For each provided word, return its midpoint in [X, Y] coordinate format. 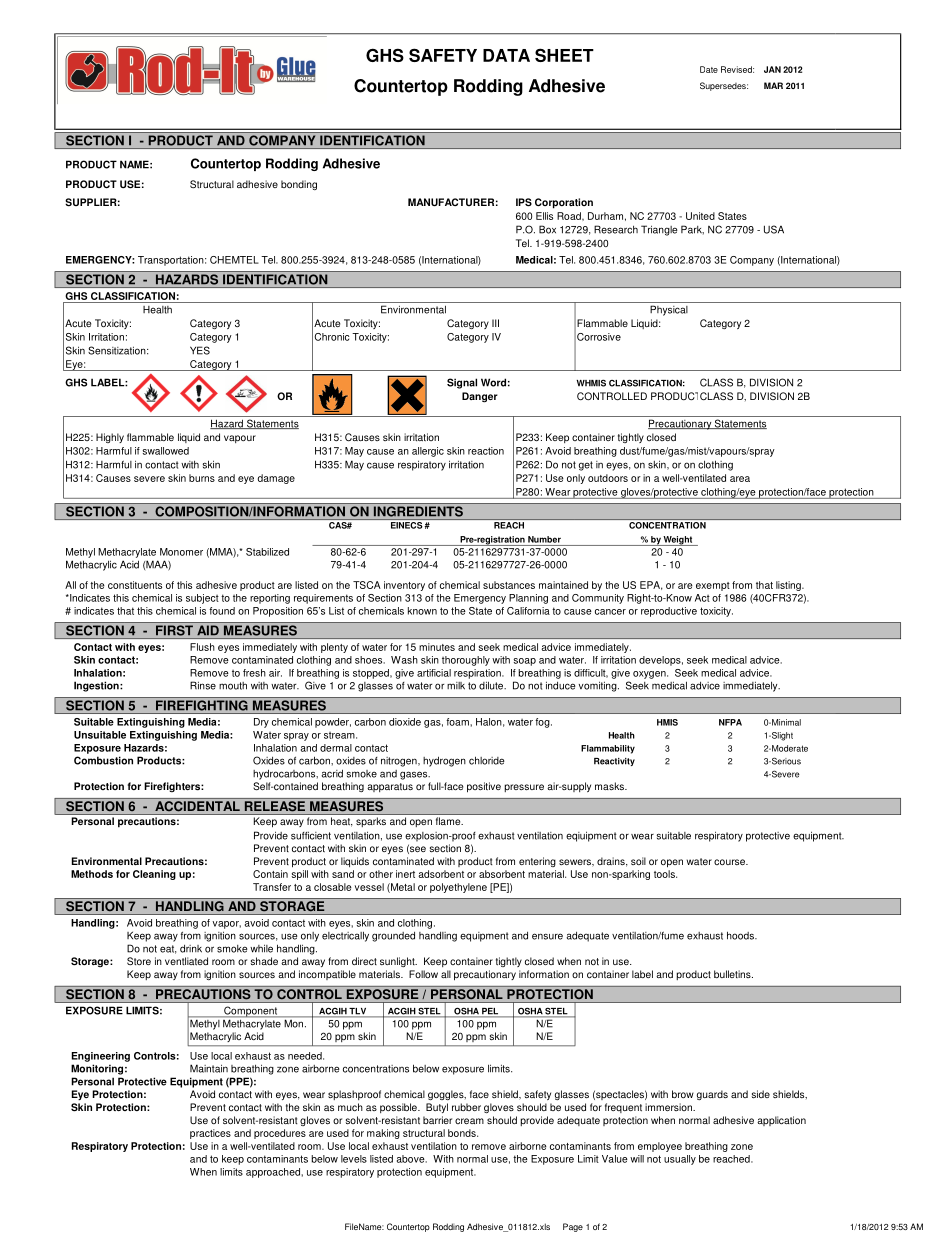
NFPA [730, 722]
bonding [299, 185]
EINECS [406, 525]
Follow [423, 974]
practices [210, 1134]
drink [191, 949]
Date [709, 69]
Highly [110, 438]
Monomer [181, 552]
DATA [506, 55]
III [495, 323]
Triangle [659, 230]
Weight [678, 541]
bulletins [733, 974]
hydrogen [444, 761]
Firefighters [173, 787]
